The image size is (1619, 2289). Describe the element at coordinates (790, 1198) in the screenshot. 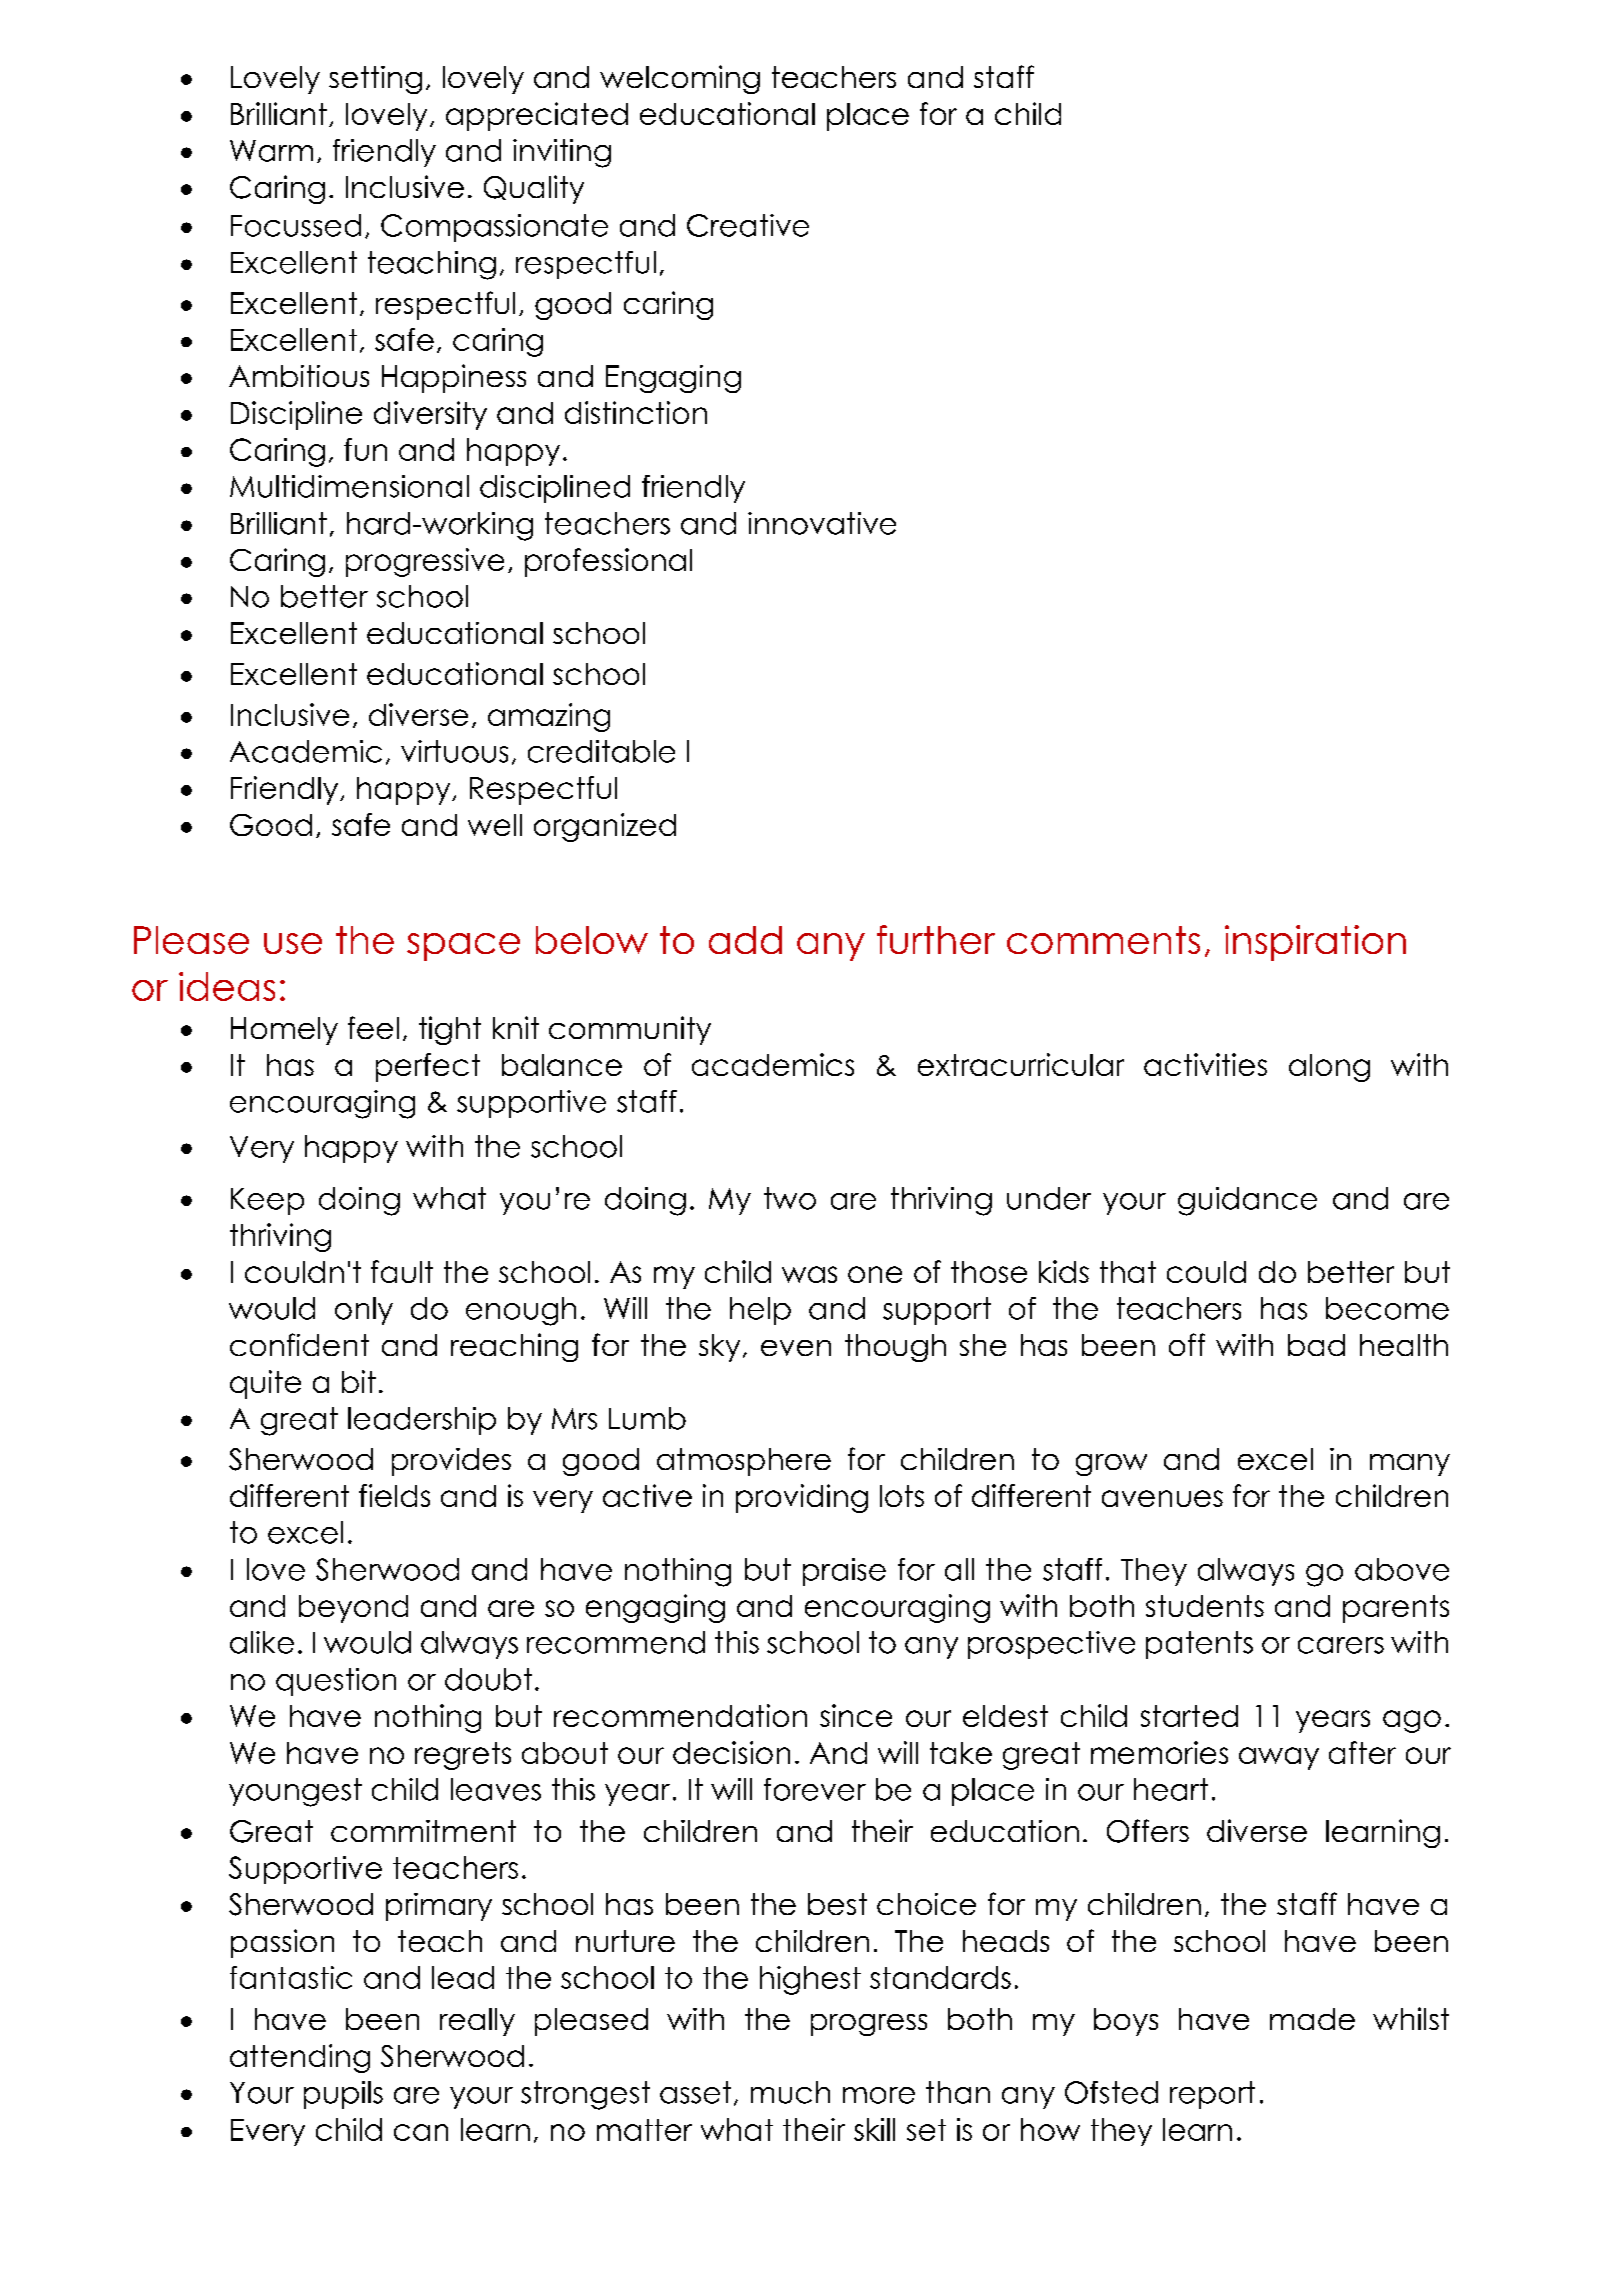

I see `two` at that location.
